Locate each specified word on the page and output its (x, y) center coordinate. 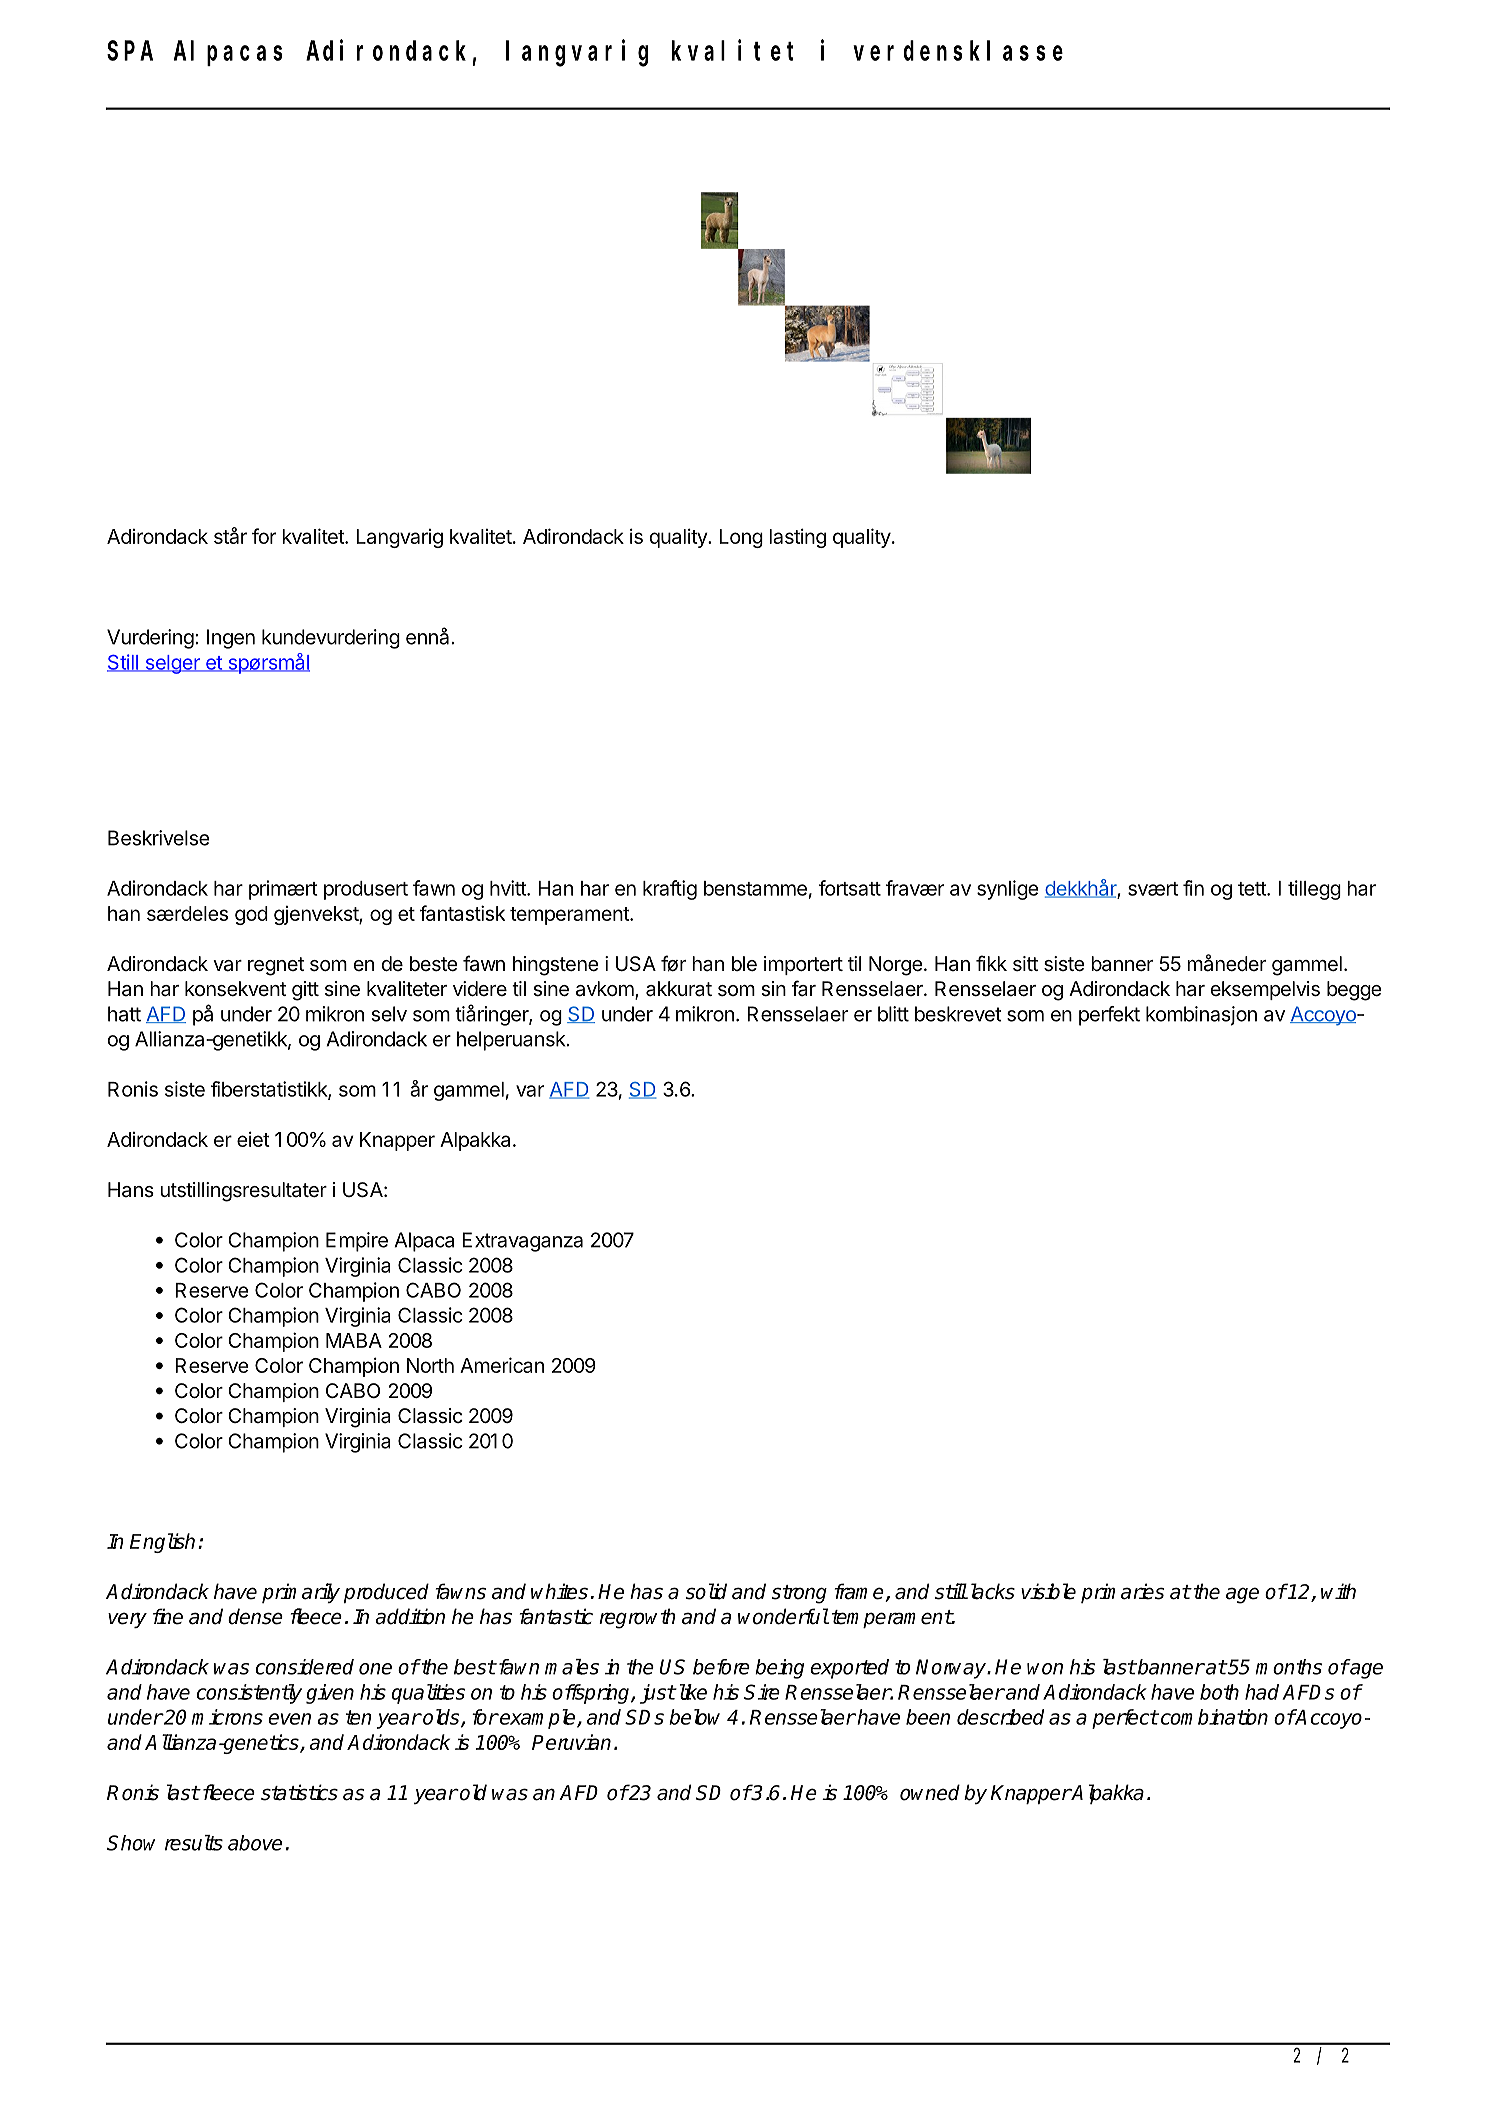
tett (1253, 889)
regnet (276, 966)
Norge (896, 966)
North (430, 1365)
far (804, 988)
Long (741, 538)
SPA (130, 51)
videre (480, 988)
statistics (299, 1792)
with (1338, 1591)
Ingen (231, 639)
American (502, 1365)
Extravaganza (522, 1242)
